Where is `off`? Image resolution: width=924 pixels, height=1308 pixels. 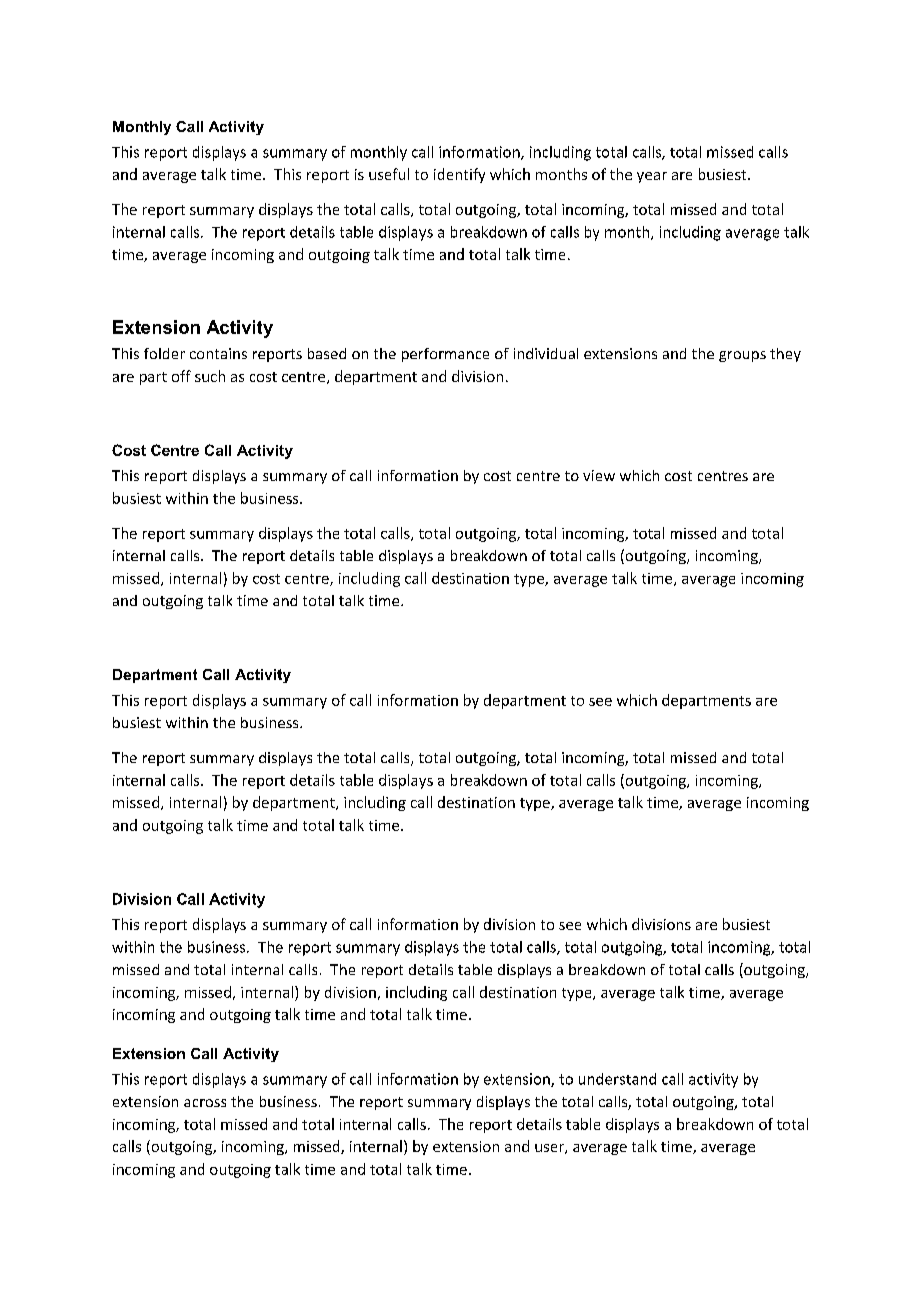 off is located at coordinates (181, 376).
